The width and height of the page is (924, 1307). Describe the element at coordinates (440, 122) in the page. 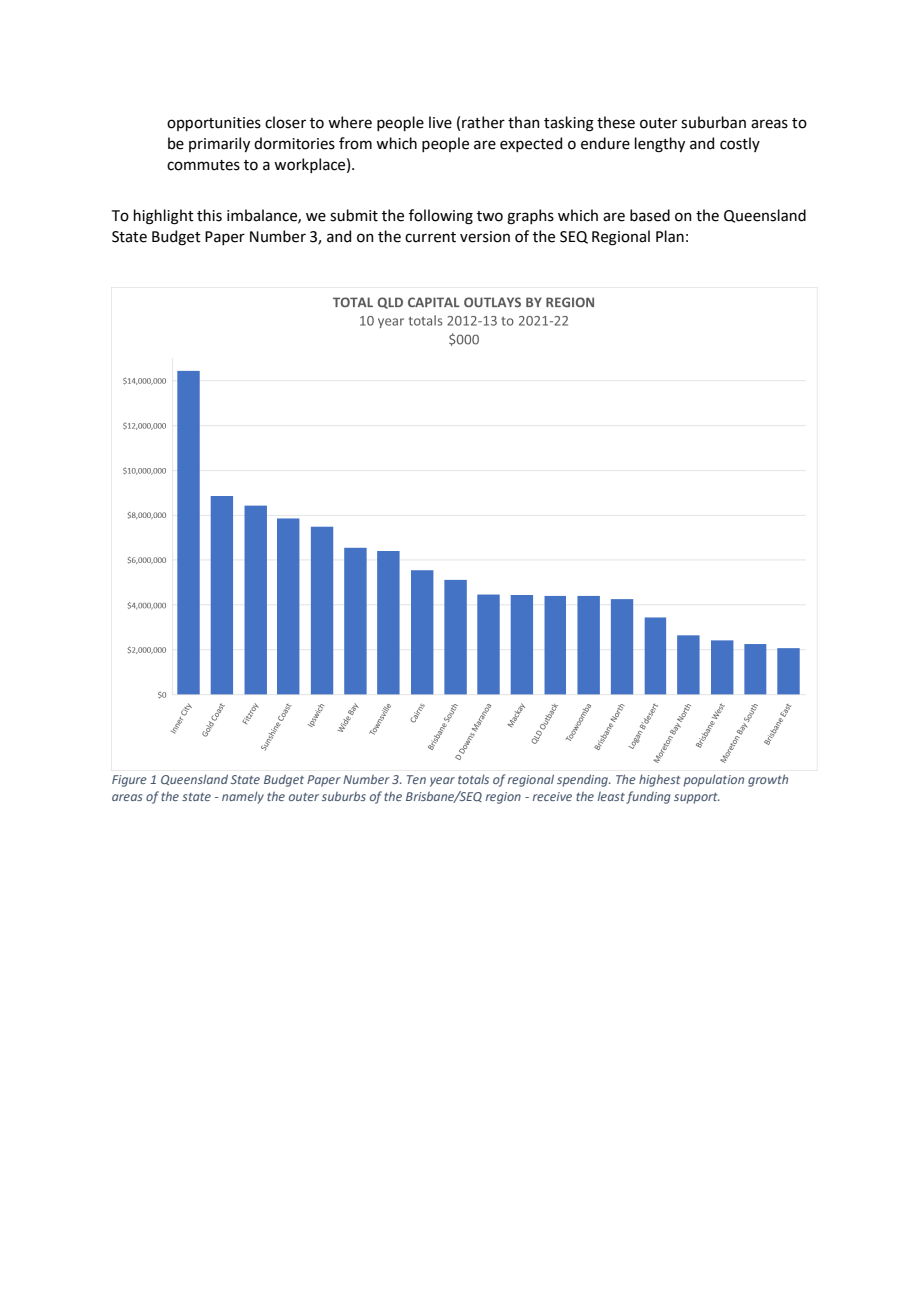

I see `live` at that location.
